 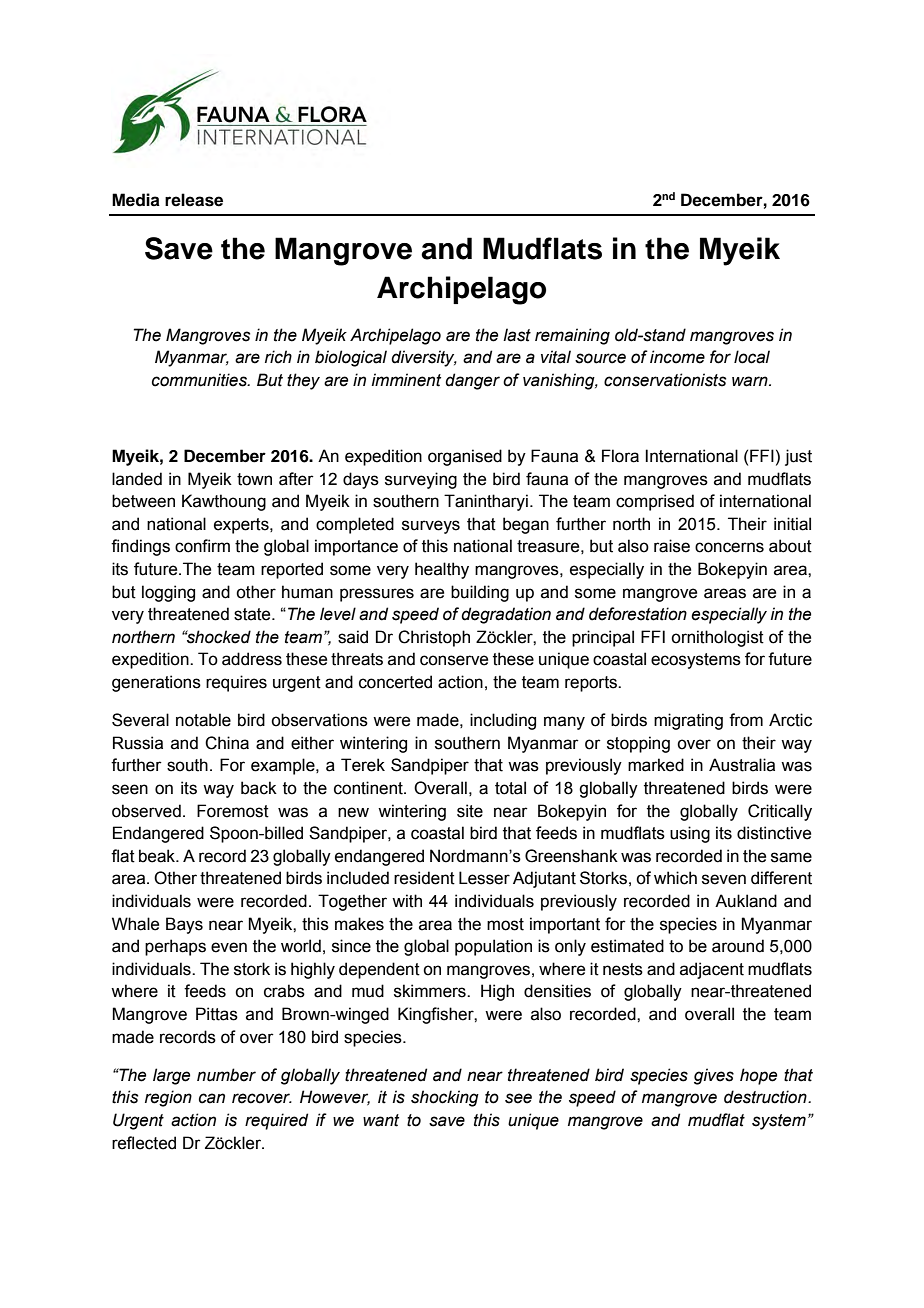 What do you see at coordinates (184, 925) in the screenshot?
I see `Bays` at bounding box center [184, 925].
